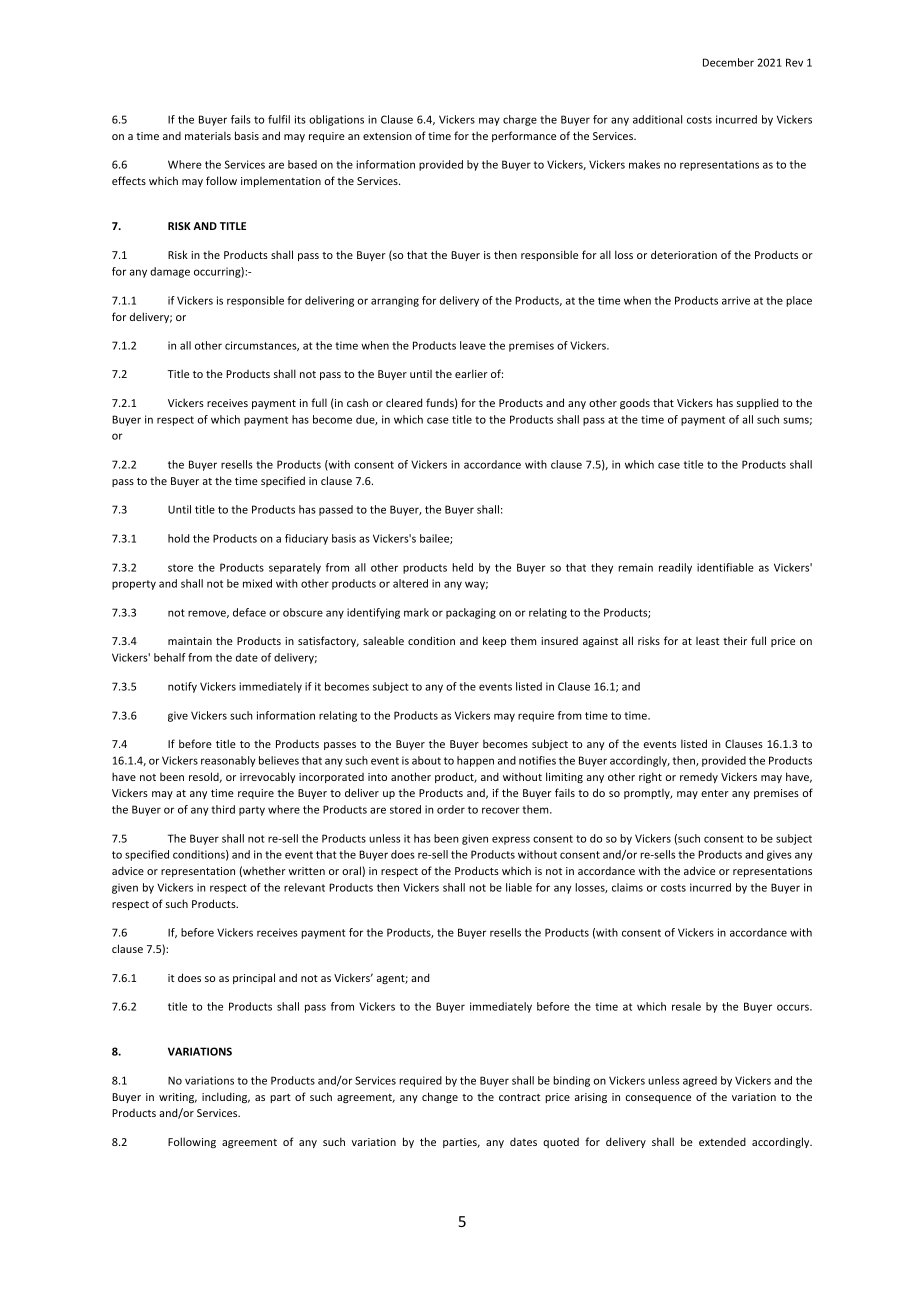 The image size is (924, 1308). What do you see at coordinates (178, 1098) in the document?
I see `writing` at bounding box center [178, 1098].
